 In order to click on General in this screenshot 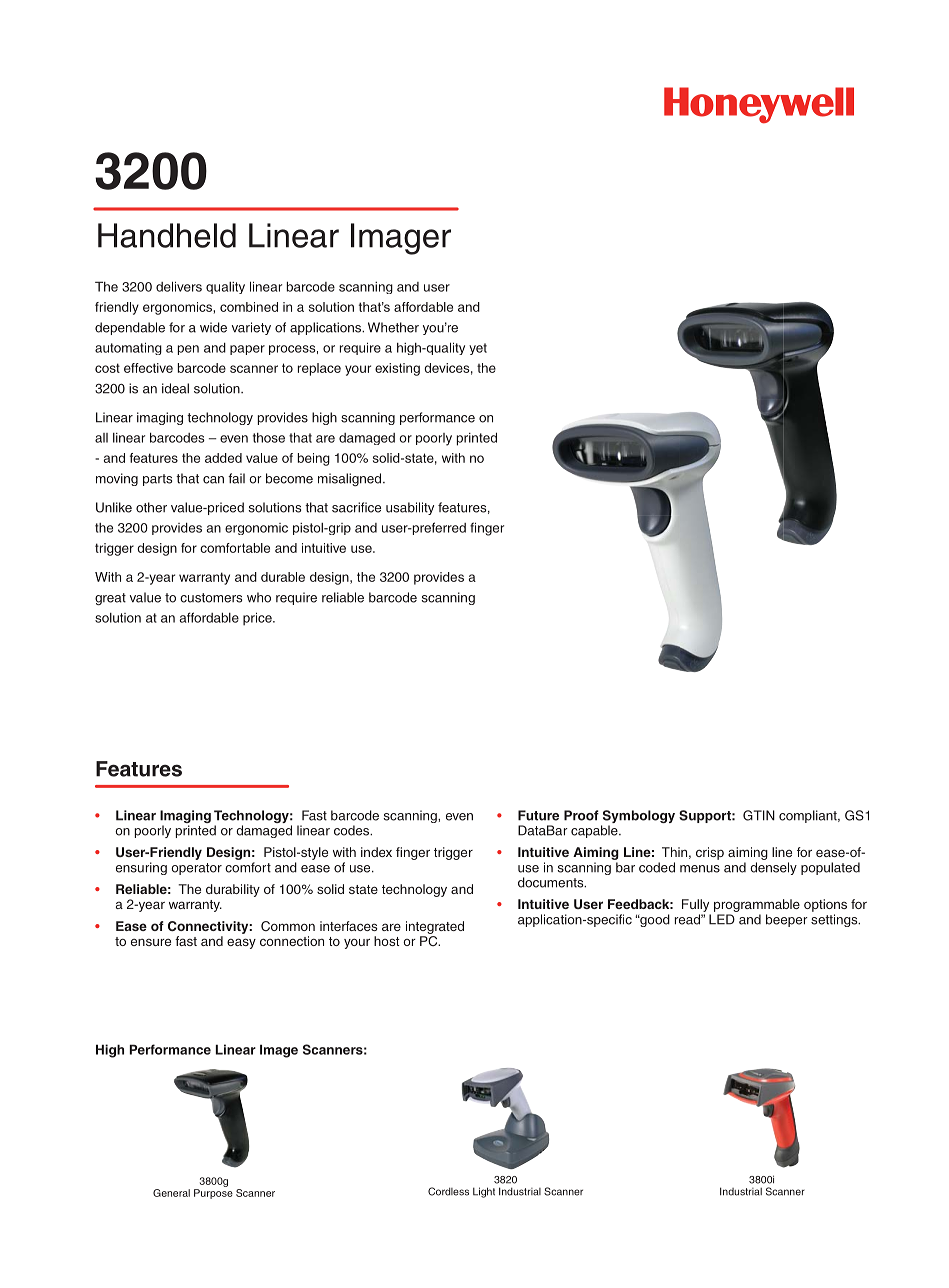, I will do `click(171, 1193)`.
